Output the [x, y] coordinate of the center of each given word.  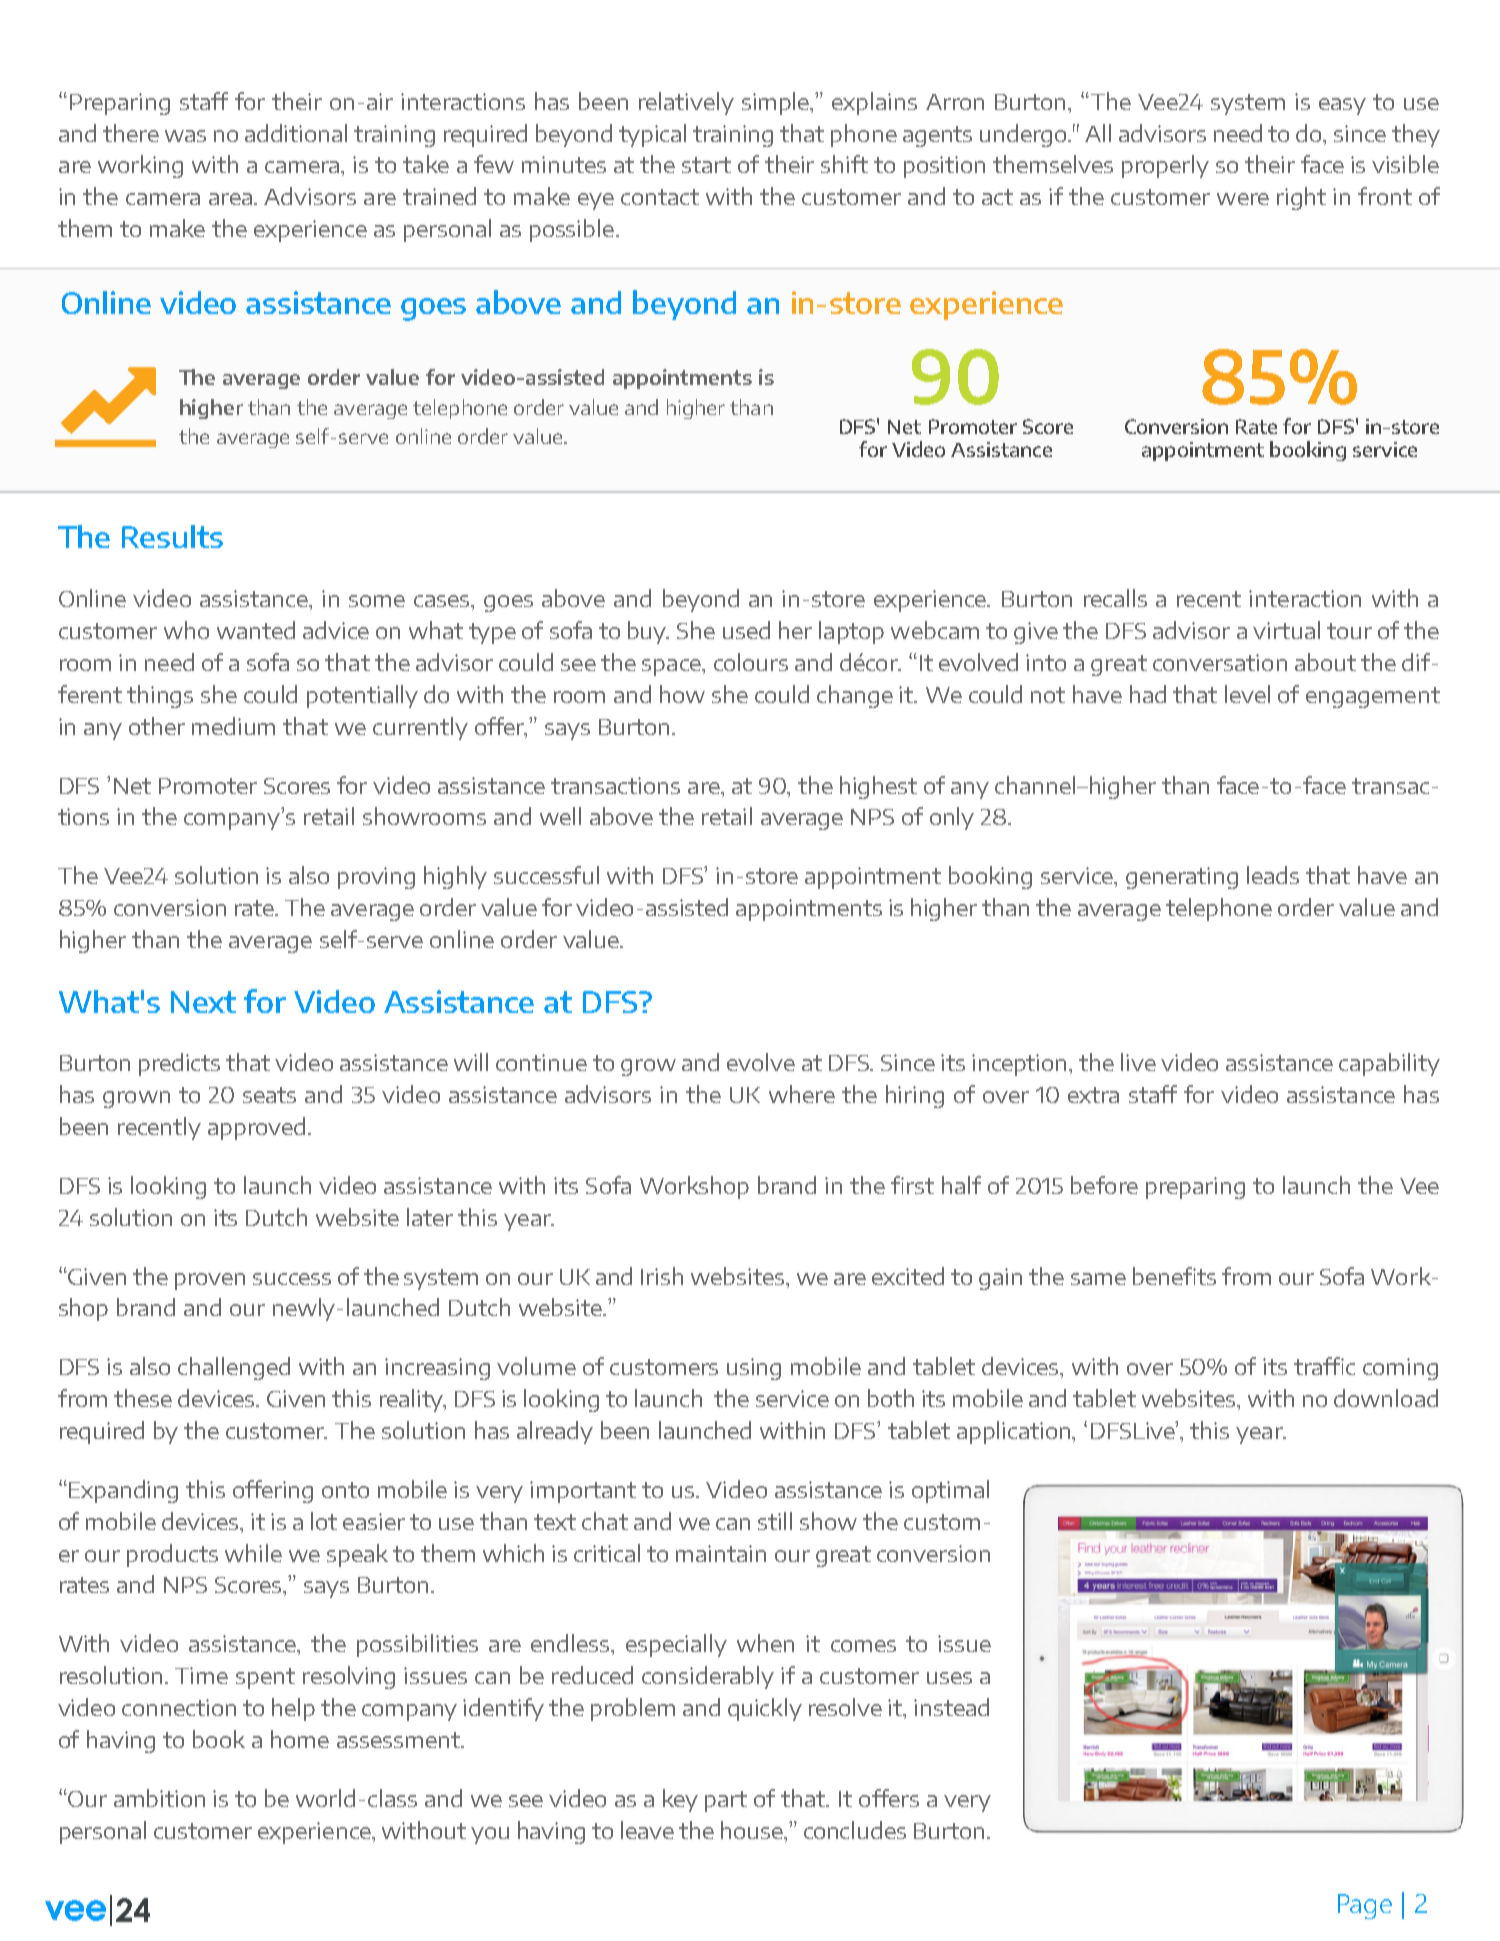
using [754, 1369]
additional [296, 133]
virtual [1286, 630]
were [1243, 199]
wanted [256, 630]
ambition [159, 1798]
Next [203, 1002]
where [802, 1094]
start [706, 165]
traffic [1324, 1366]
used [746, 630]
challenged [234, 1368]
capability [1389, 1064]
